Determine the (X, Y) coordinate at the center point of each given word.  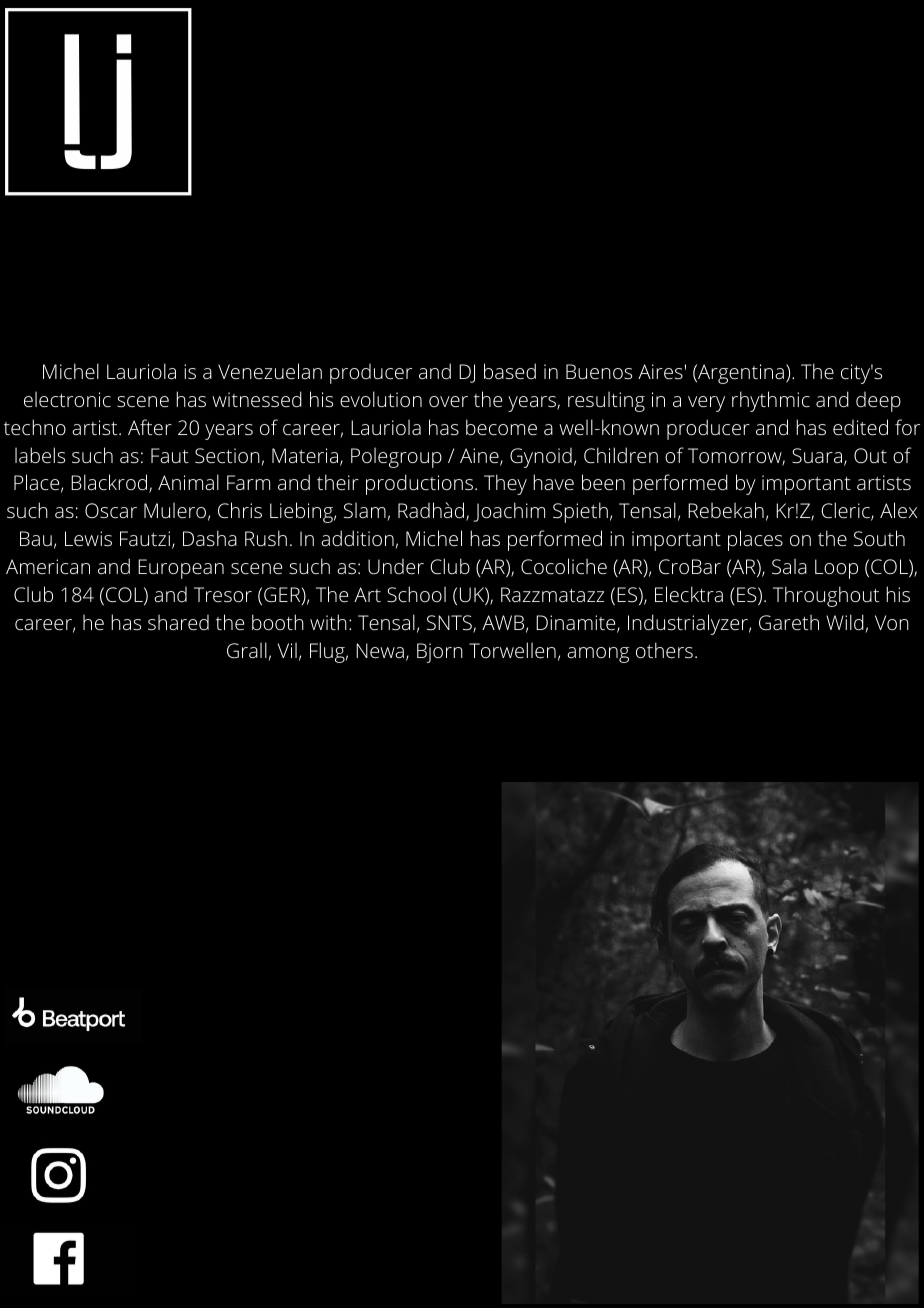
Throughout (826, 596)
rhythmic (771, 401)
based (510, 371)
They (505, 484)
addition (357, 538)
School (416, 594)
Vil (287, 650)
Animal (188, 482)
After (150, 427)
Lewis (88, 538)
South (879, 538)
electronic (67, 399)
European (181, 569)
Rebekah (726, 510)
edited (860, 427)
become (501, 427)
